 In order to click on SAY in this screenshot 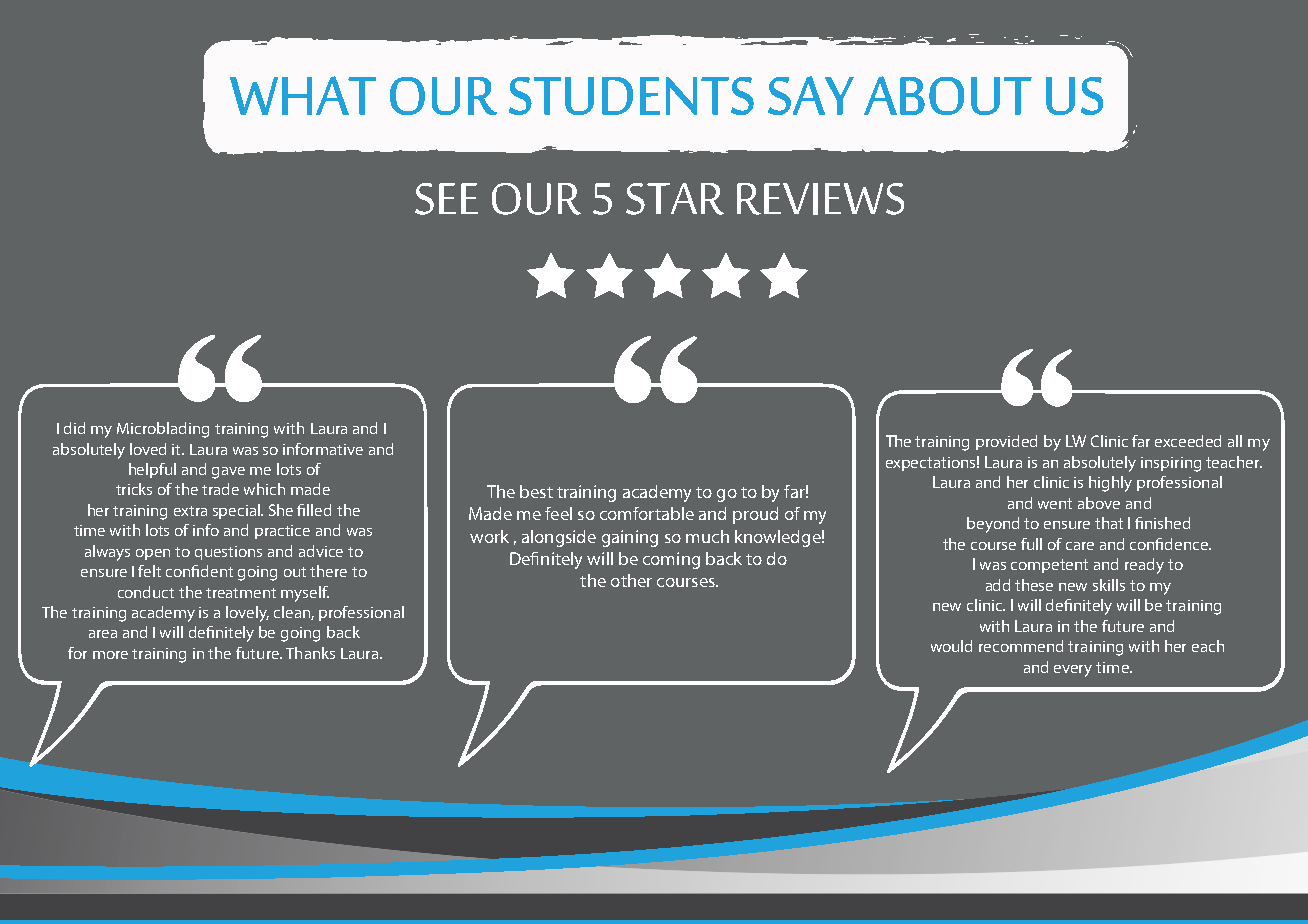, I will do `click(811, 95)`.
